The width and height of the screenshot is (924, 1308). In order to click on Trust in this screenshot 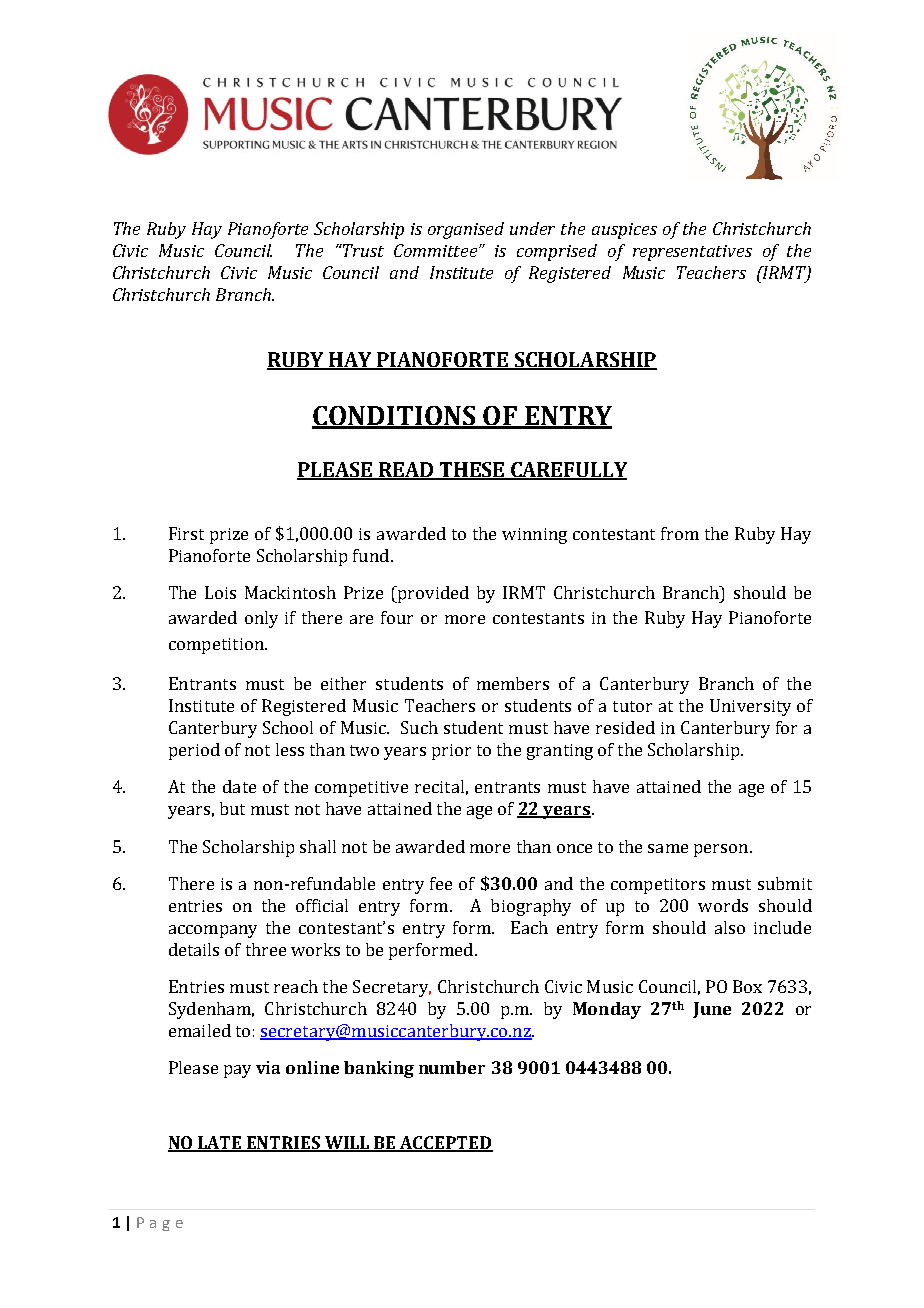, I will do `click(362, 250)`.
